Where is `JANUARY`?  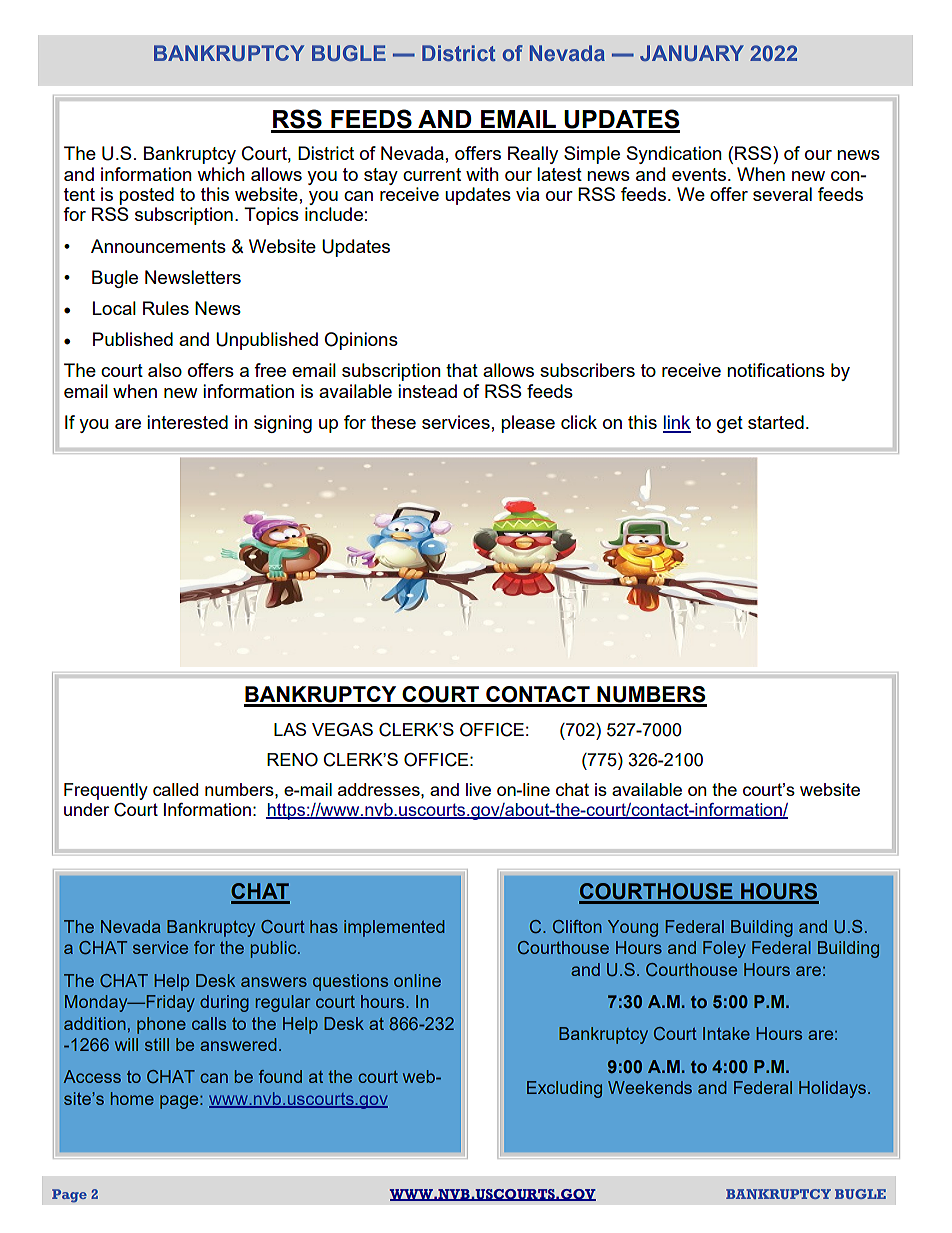
JANUARY is located at coordinates (692, 53).
